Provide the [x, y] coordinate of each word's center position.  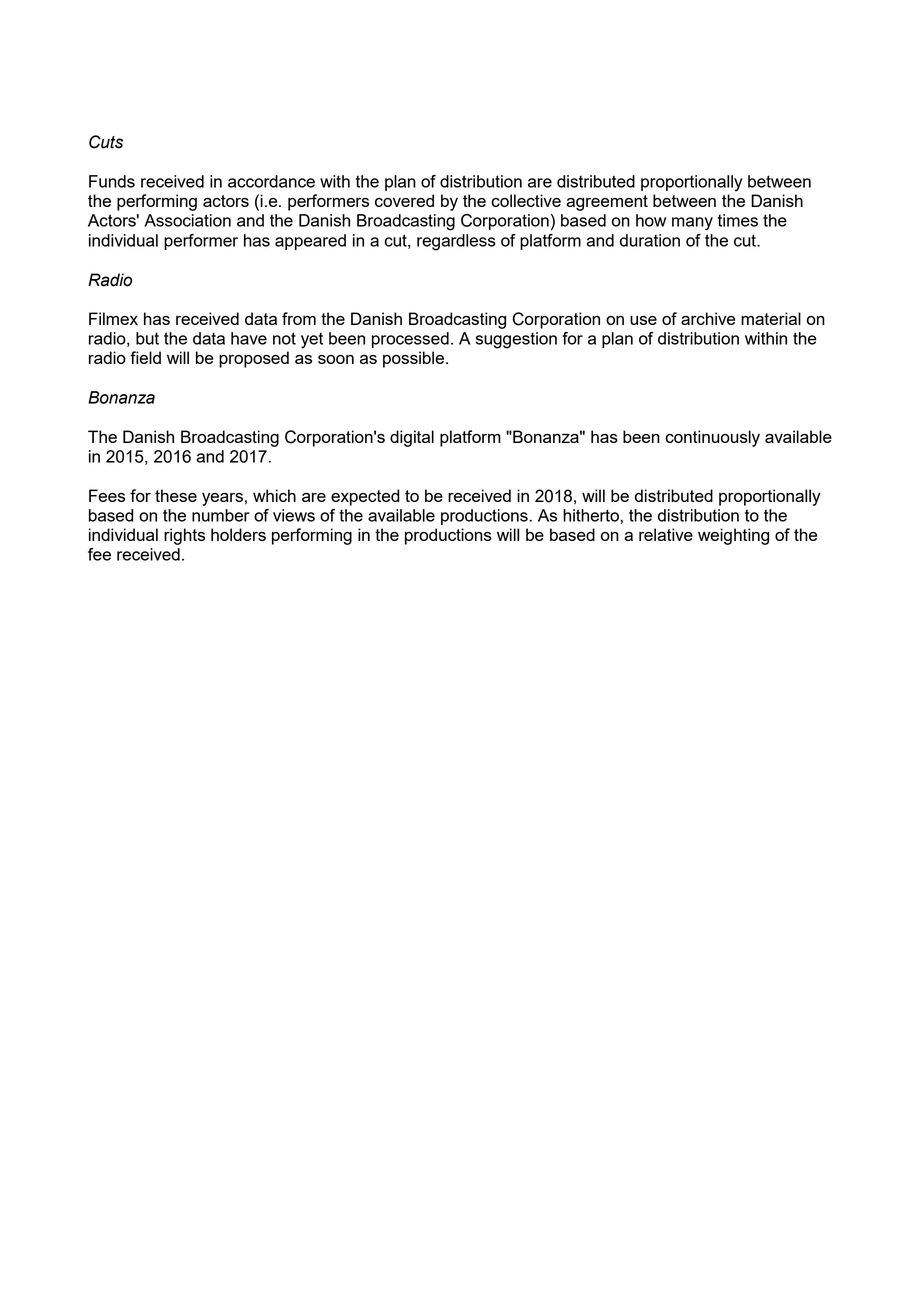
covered [404, 200]
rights [184, 536]
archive [708, 318]
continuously [712, 438]
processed [410, 340]
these [176, 495]
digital [412, 438]
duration [650, 240]
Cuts [106, 142]
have [249, 338]
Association [187, 220]
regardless [456, 242]
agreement [607, 203]
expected [365, 497]
